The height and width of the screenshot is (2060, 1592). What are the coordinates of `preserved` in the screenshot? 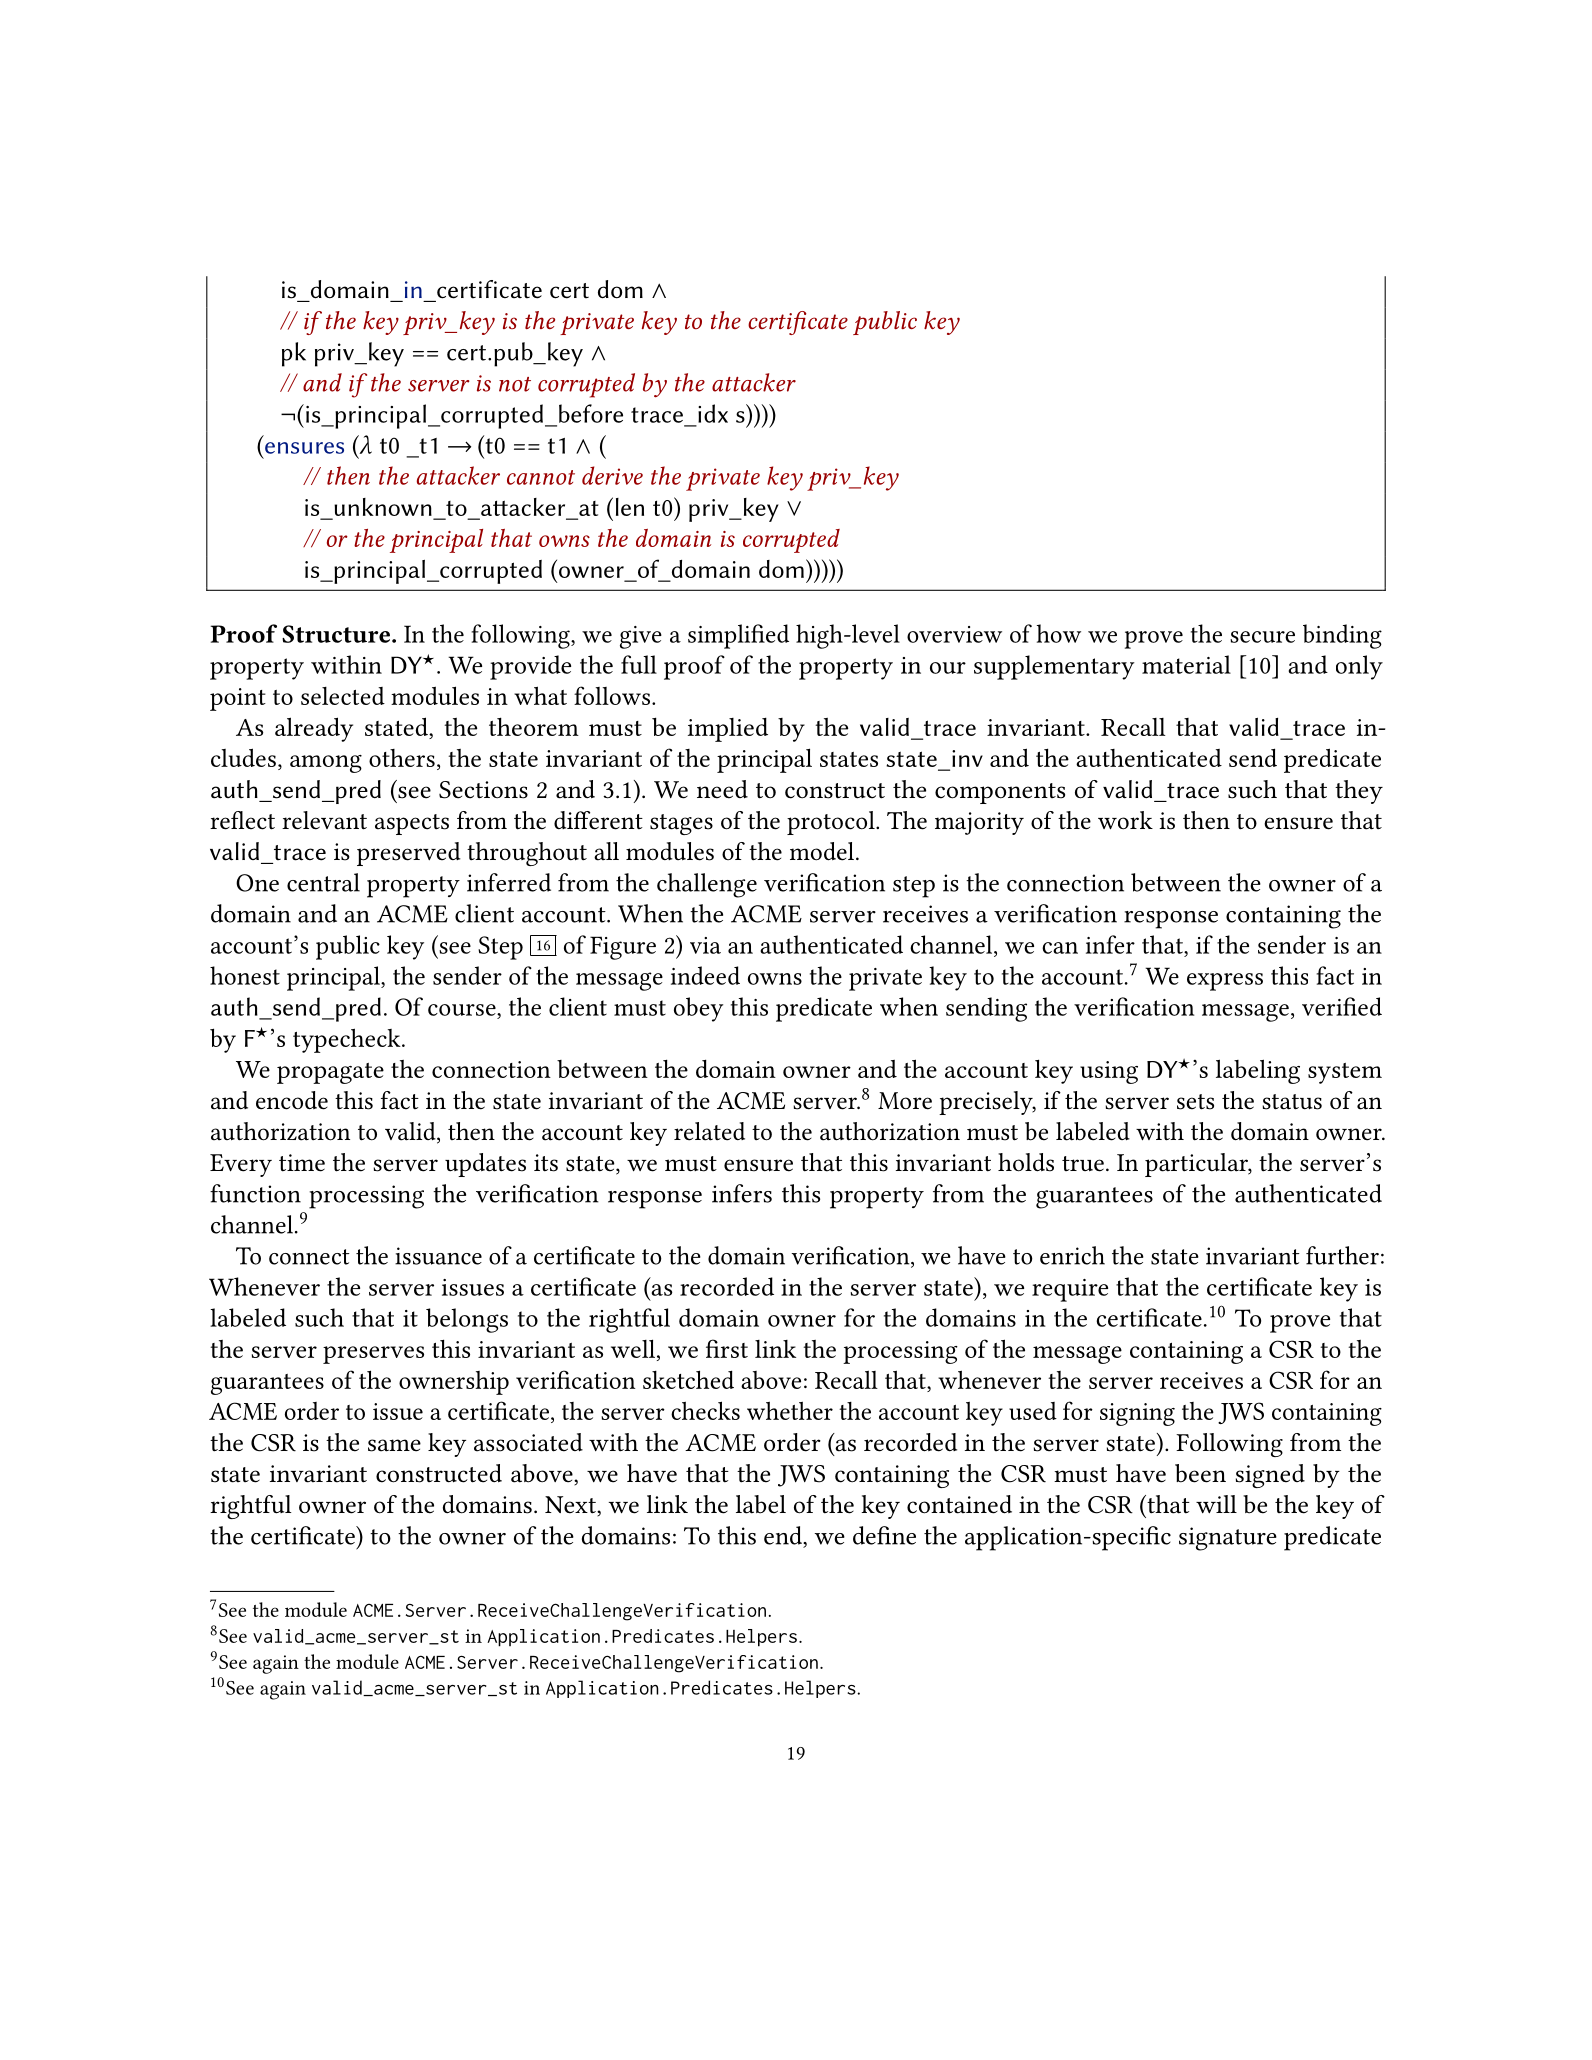 It's located at (409, 854).
